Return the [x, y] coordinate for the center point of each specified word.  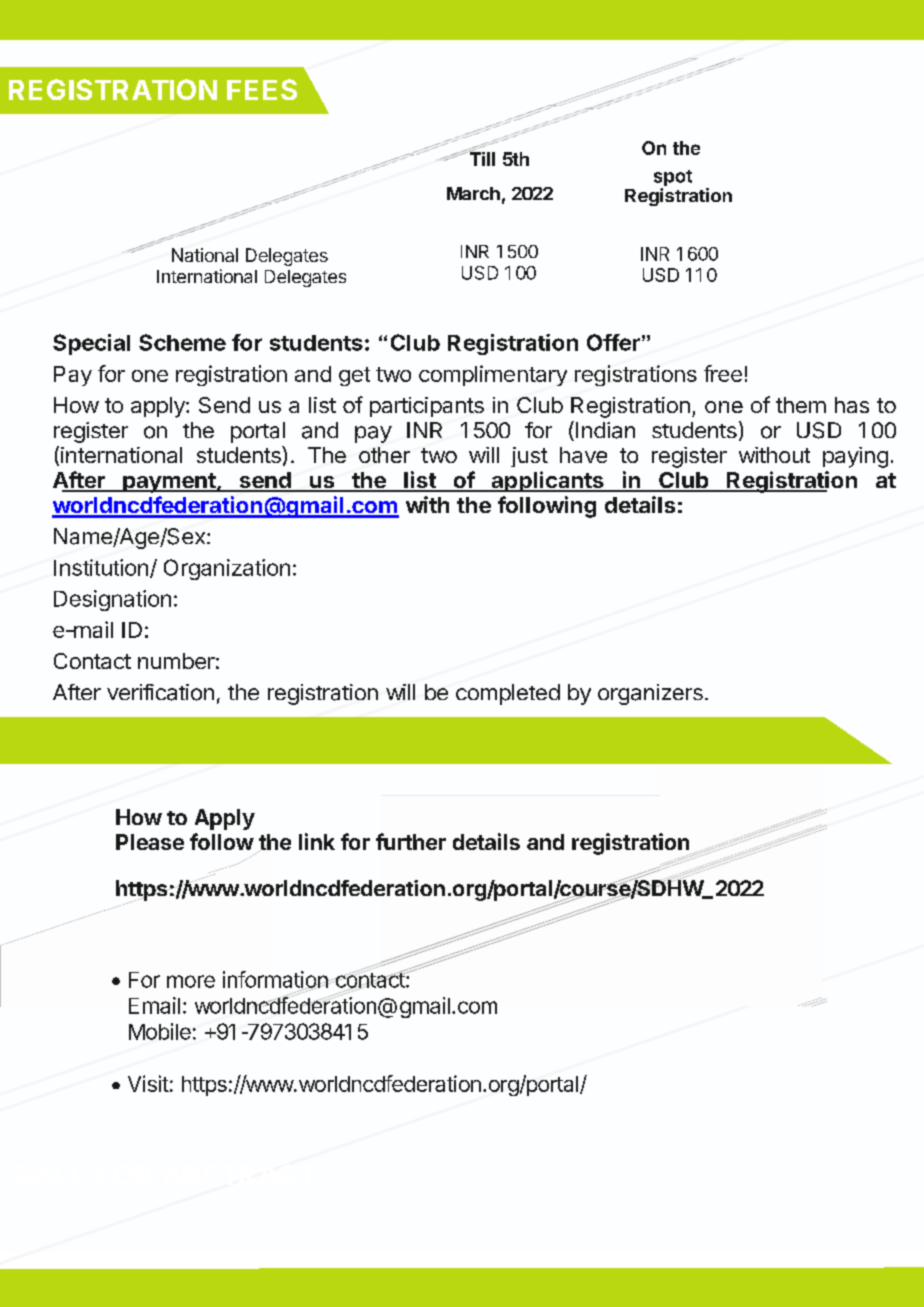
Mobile [160, 1031]
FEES [262, 89]
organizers [650, 694]
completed [508, 694]
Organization [227, 569]
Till [481, 158]
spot [673, 179]
